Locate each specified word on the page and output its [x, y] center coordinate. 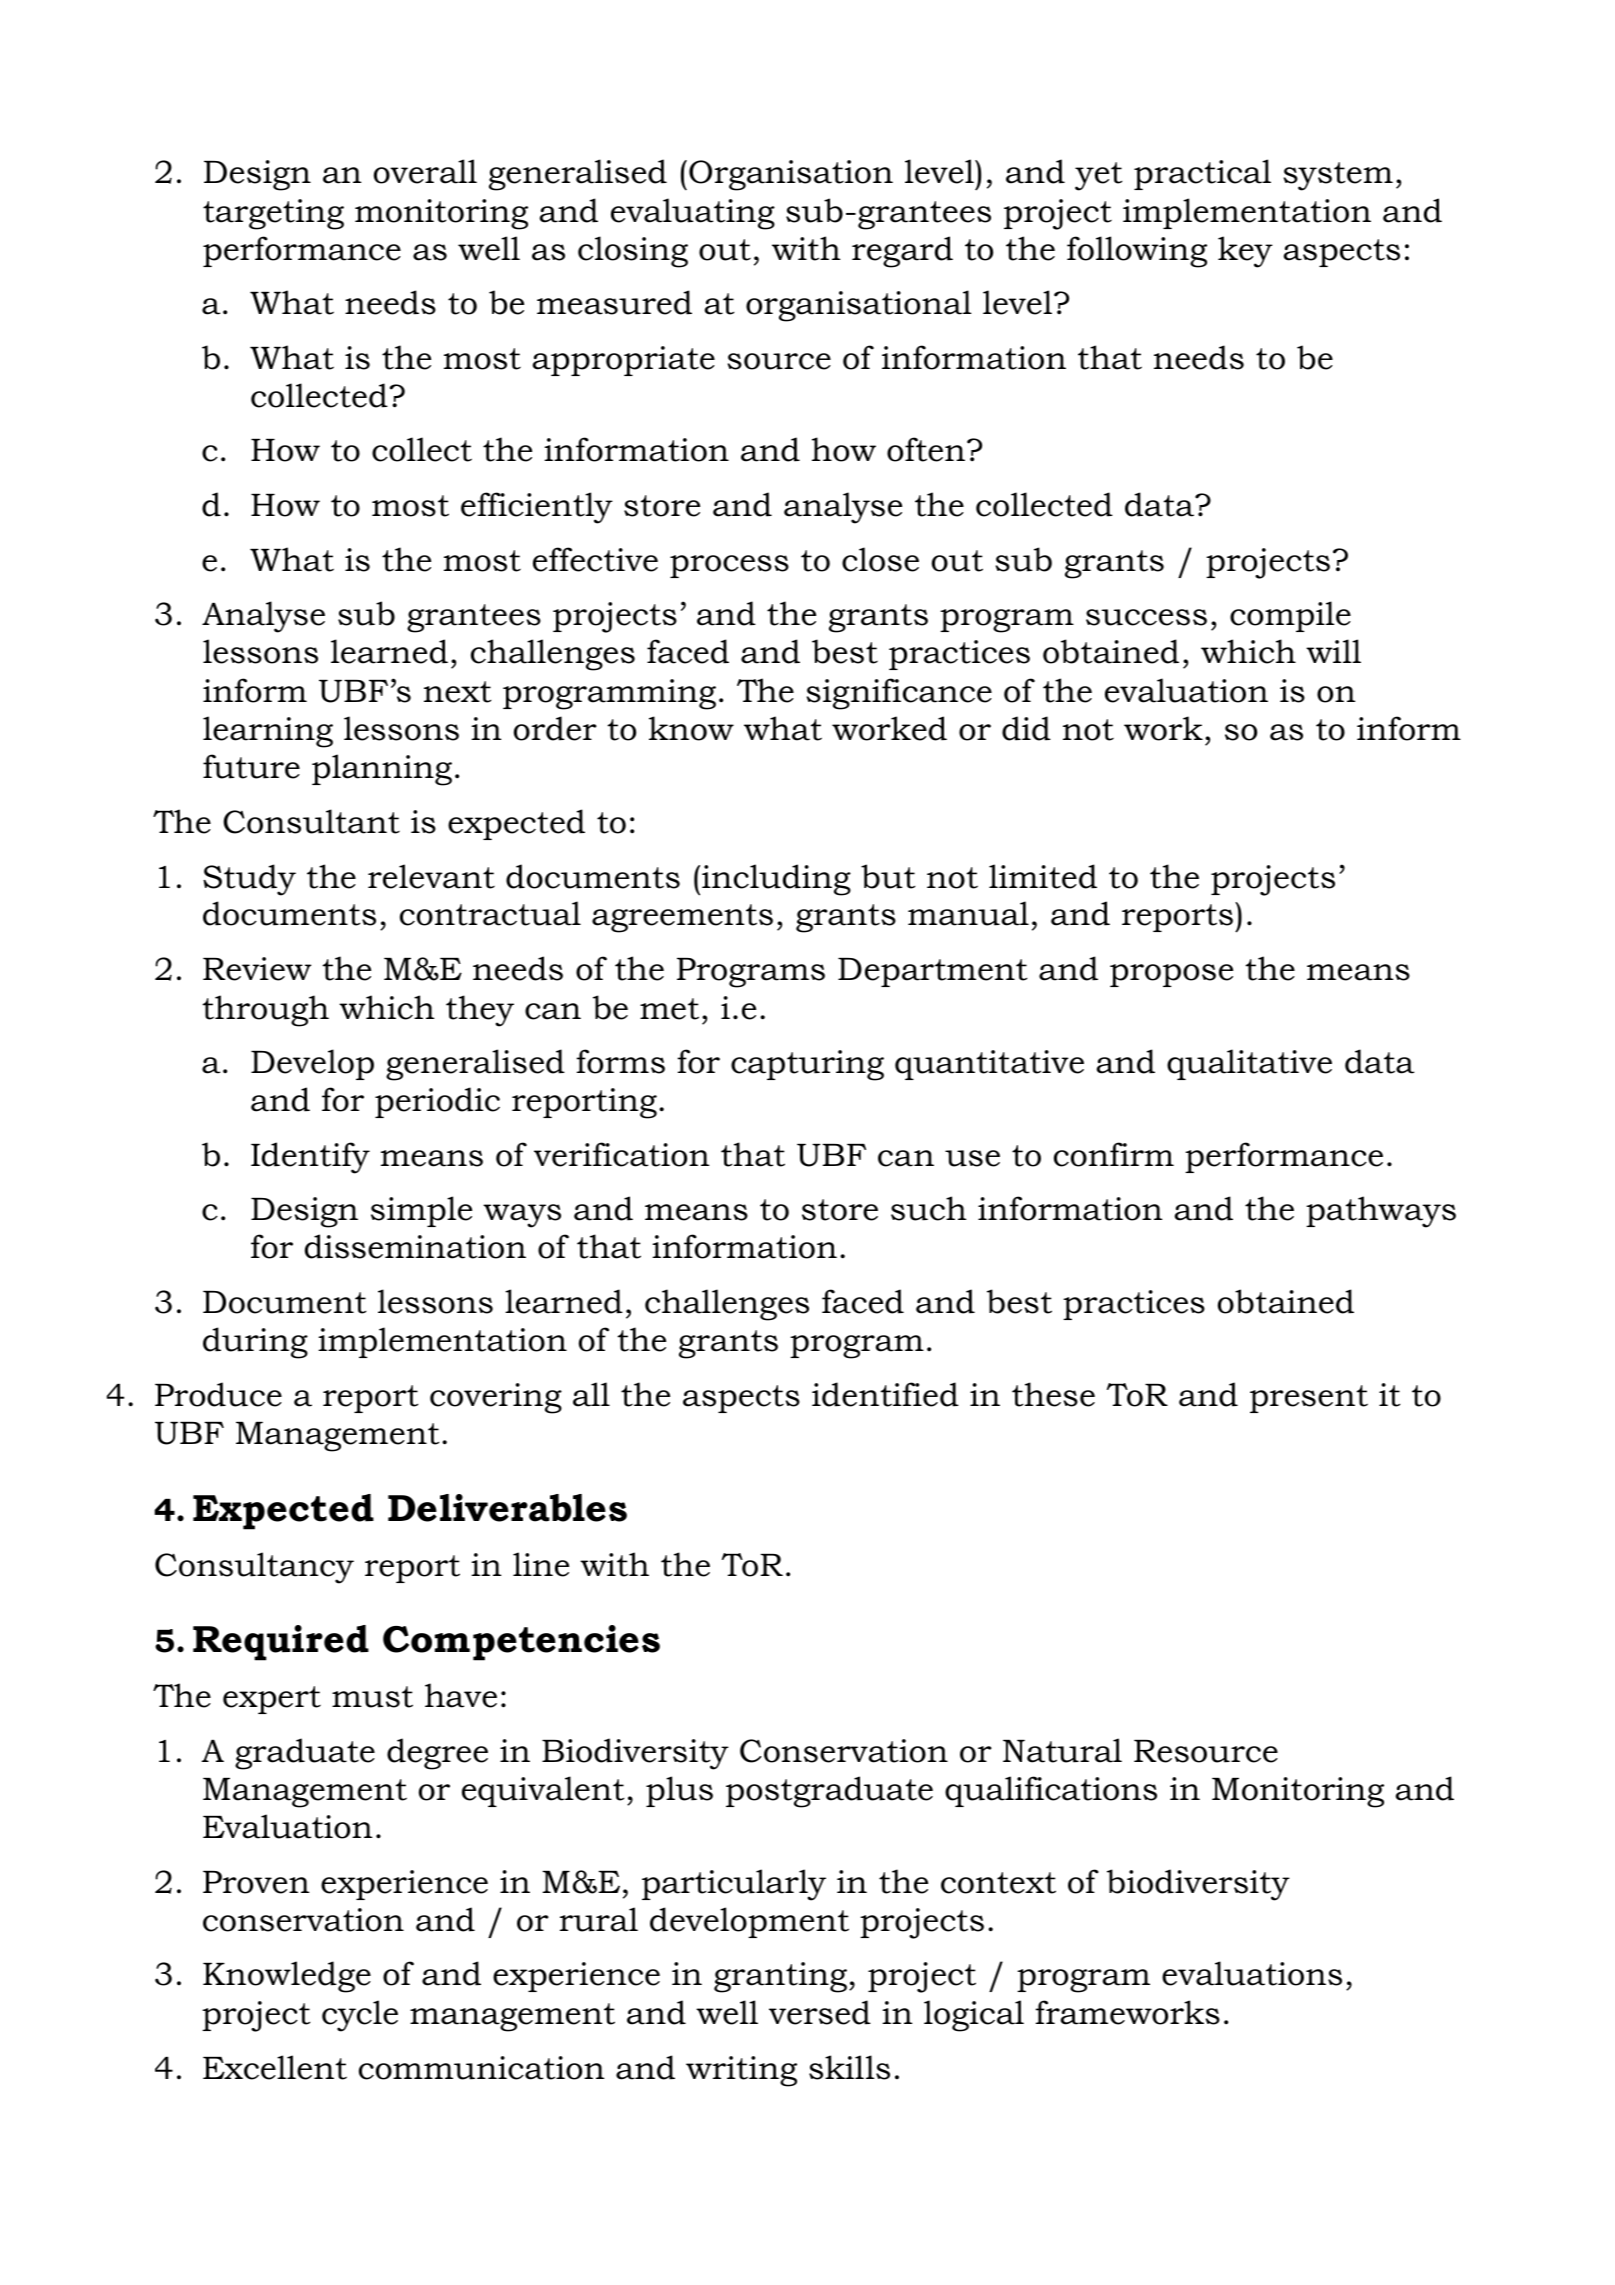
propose [1171, 975]
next [457, 692]
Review [257, 969]
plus [679, 1791]
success [1146, 617]
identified [885, 1394]
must [372, 1697]
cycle [360, 2016]
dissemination [415, 1246]
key [1245, 252]
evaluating [693, 214]
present [1309, 1399]
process [729, 566]
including [776, 880]
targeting [273, 214]
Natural [1062, 1750]
